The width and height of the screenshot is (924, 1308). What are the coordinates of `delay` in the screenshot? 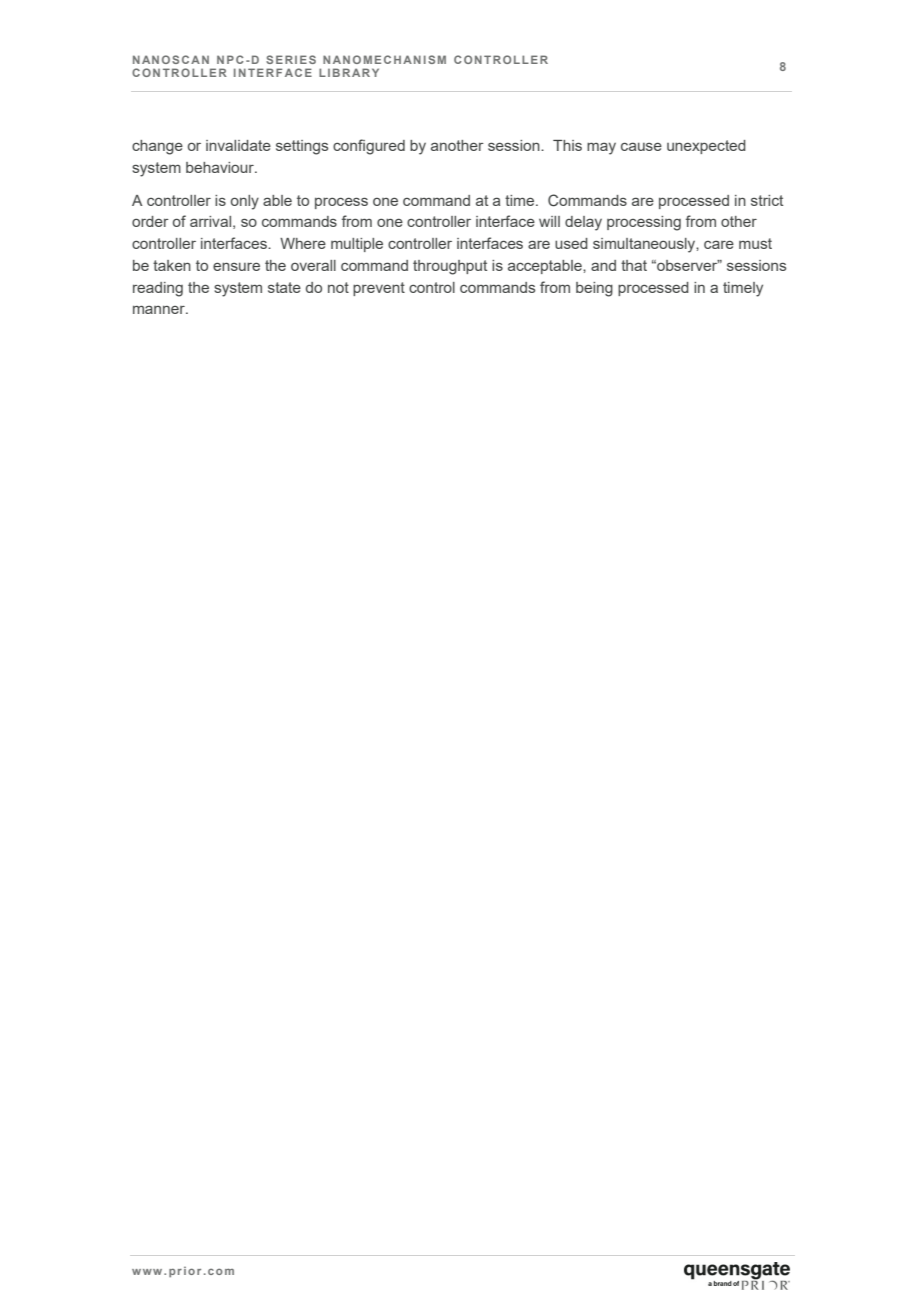 It's located at (583, 223).
